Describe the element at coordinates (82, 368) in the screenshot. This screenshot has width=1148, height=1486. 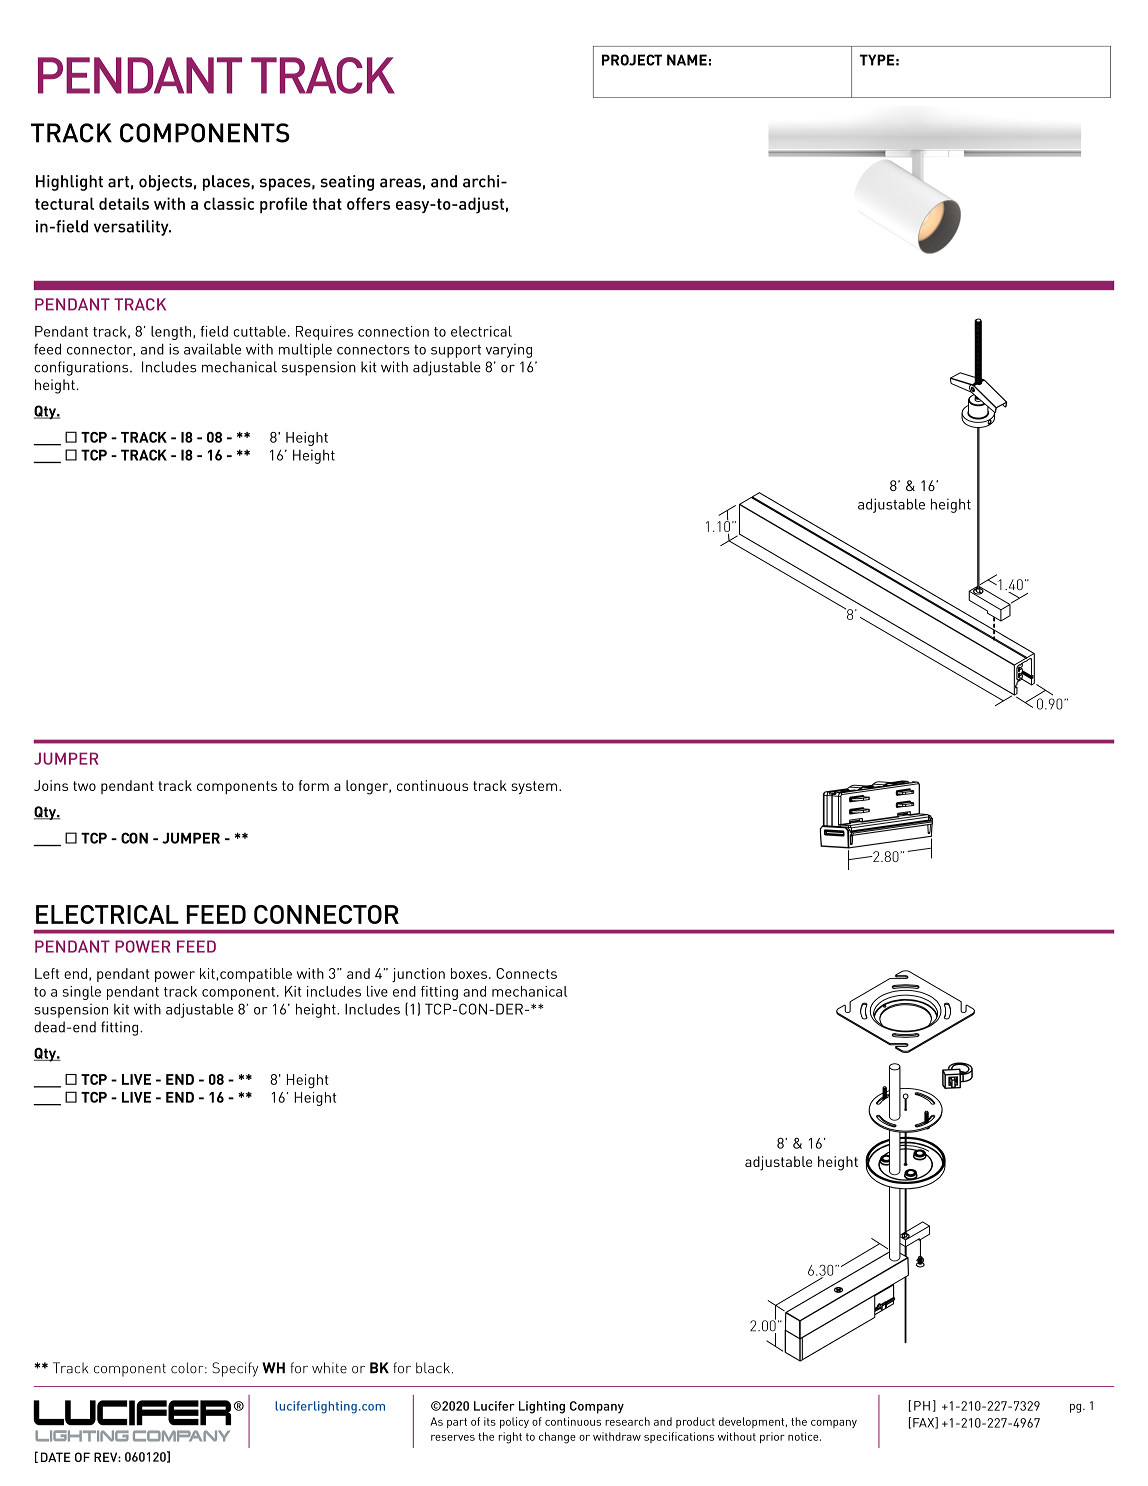
I see `configurations` at that location.
